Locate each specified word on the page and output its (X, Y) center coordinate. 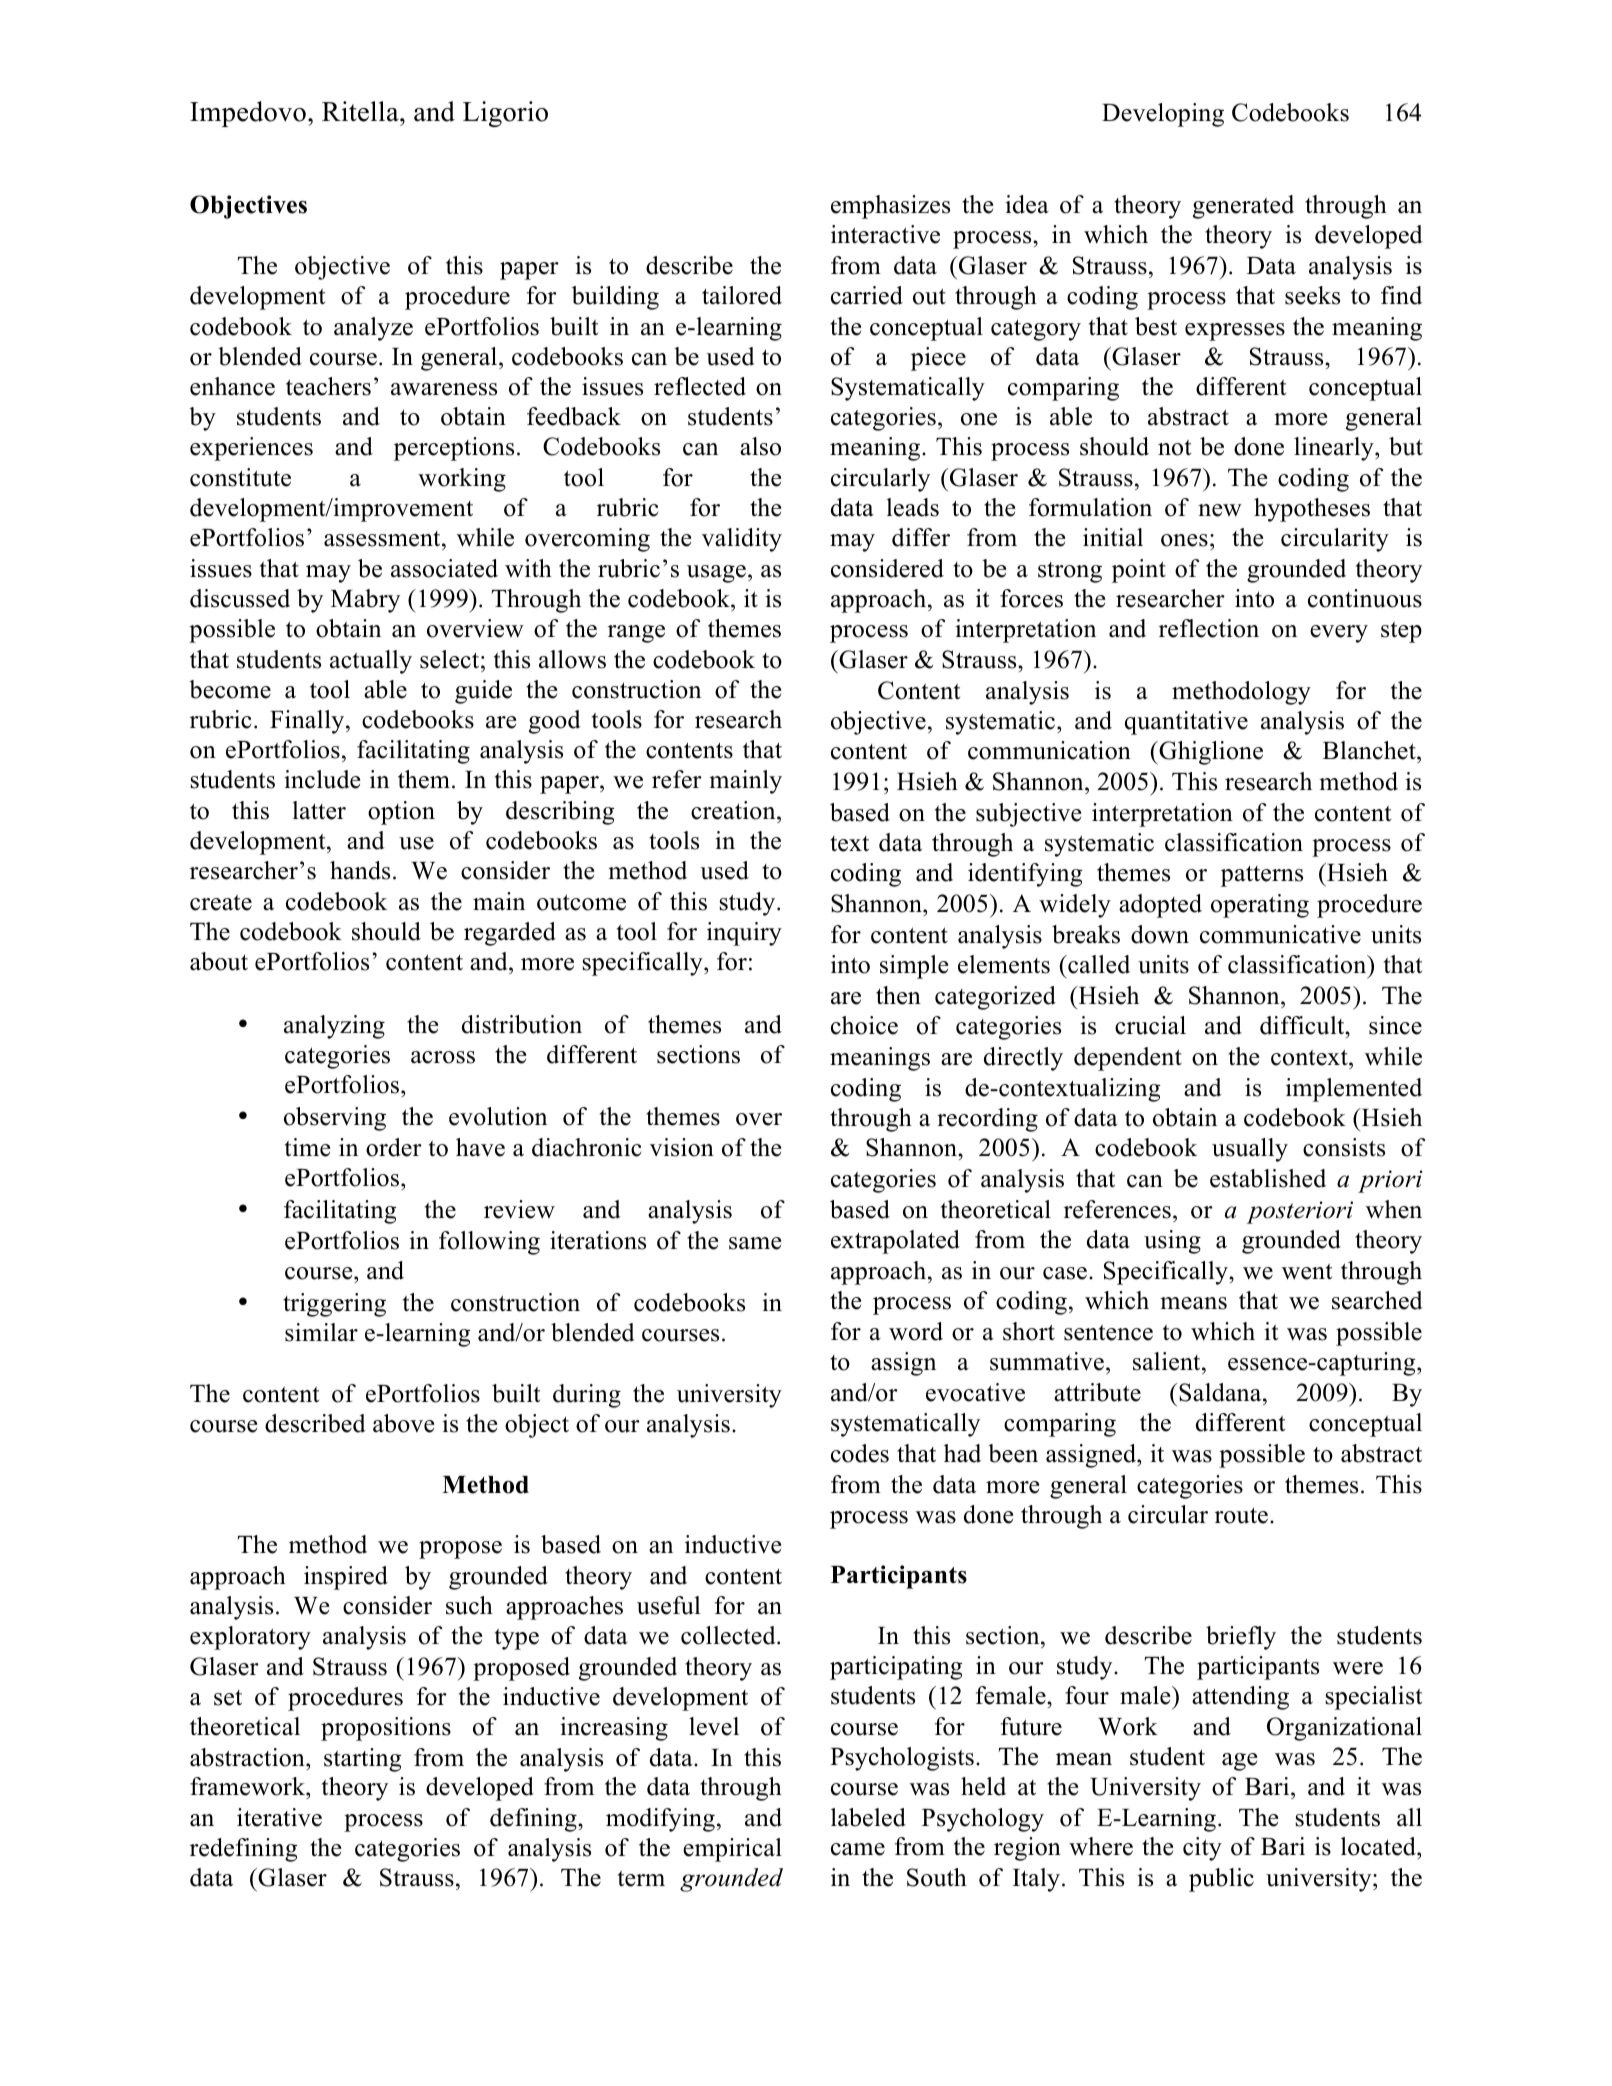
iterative (279, 1817)
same (755, 1243)
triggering (334, 1305)
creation (734, 810)
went (1307, 1272)
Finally (308, 722)
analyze (373, 329)
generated (1243, 207)
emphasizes (890, 207)
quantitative (1186, 723)
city (1202, 1849)
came (858, 1849)
